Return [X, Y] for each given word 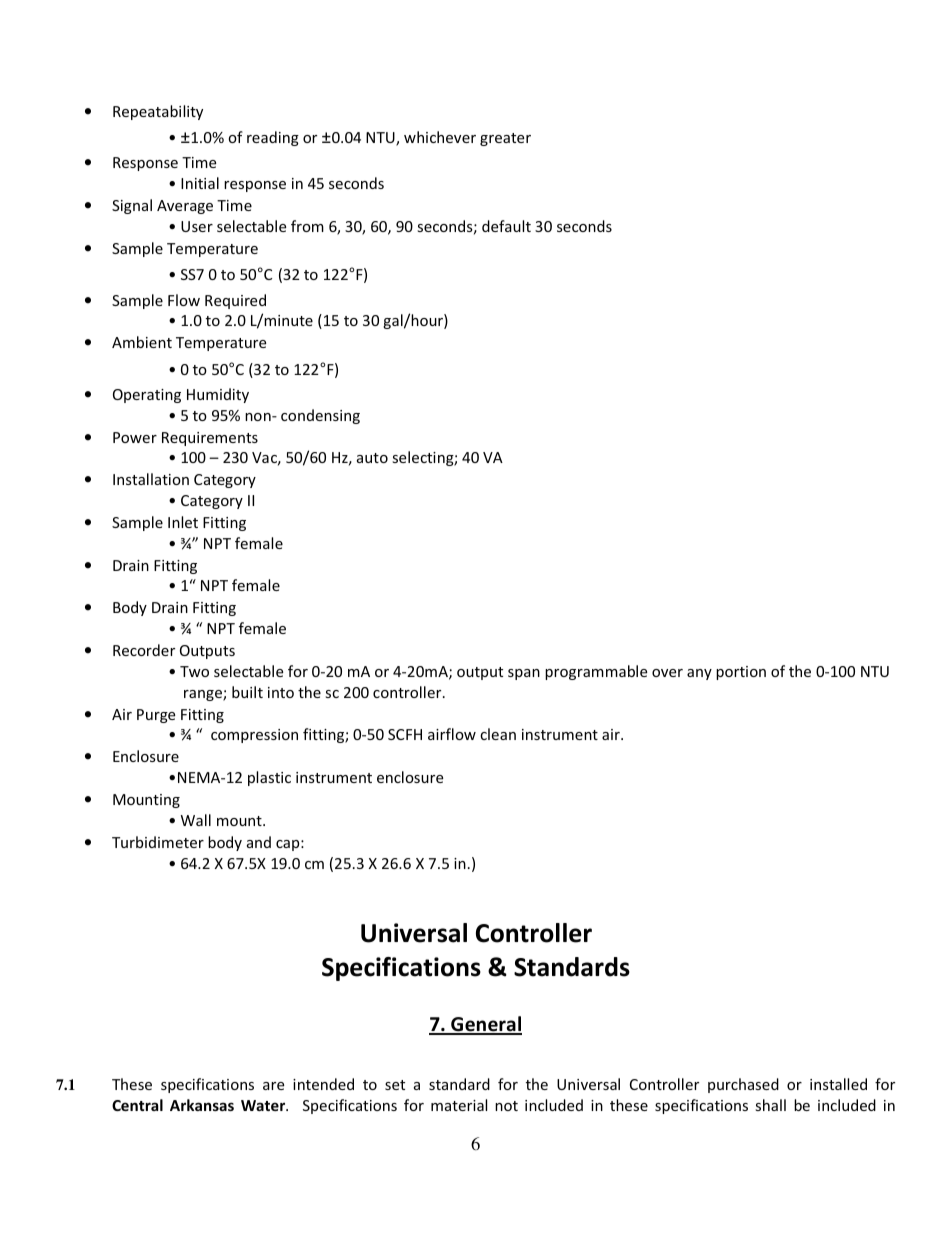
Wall [196, 820]
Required [235, 301]
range [204, 695]
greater [505, 139]
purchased [743, 1085]
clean [498, 734]
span [524, 674]
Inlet [183, 522]
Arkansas [202, 1105]
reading [273, 138]
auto [372, 458]
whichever [440, 137]
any [699, 674]
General [485, 1025]
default [506, 226]
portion [741, 673]
